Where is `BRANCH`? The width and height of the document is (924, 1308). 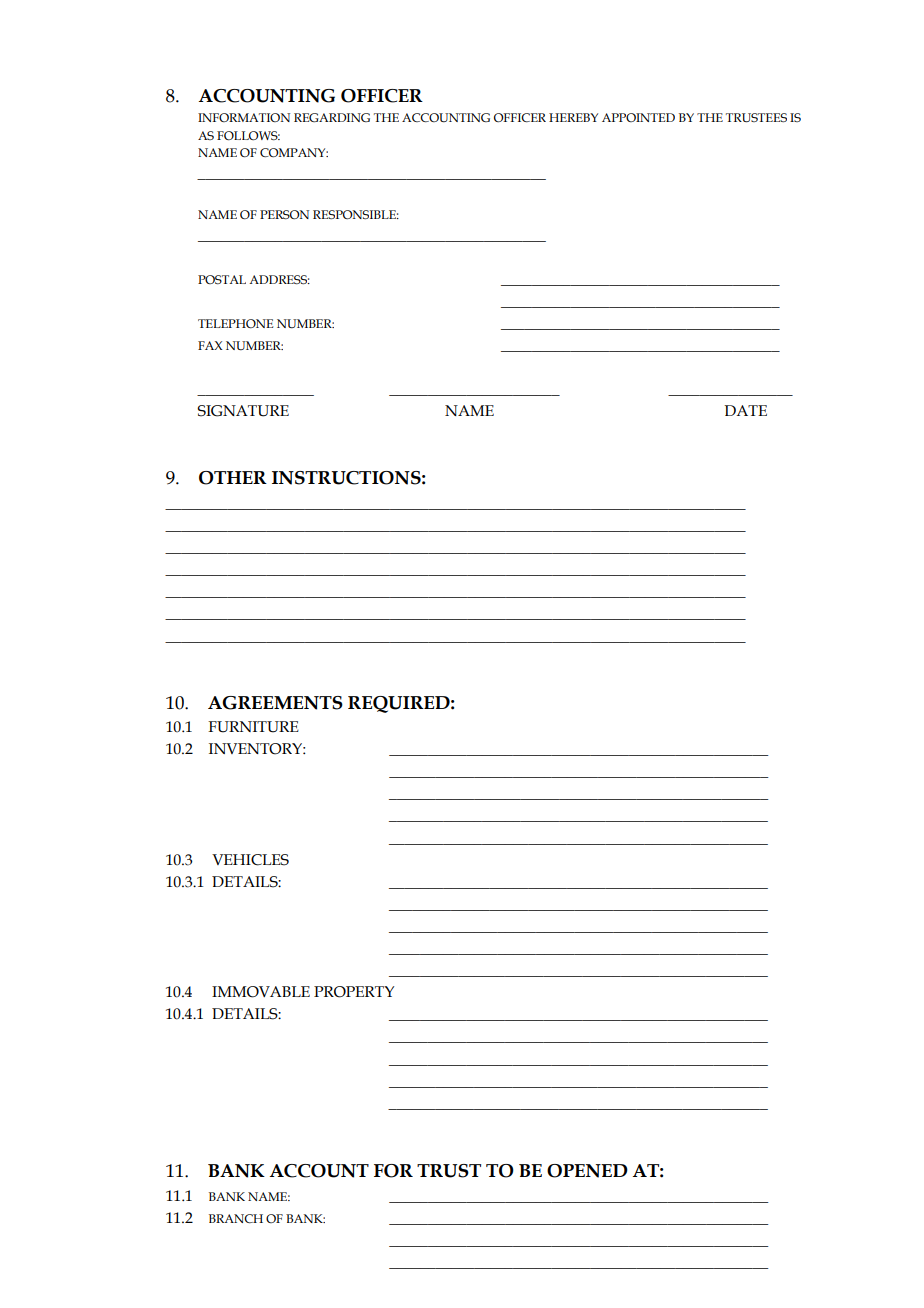
BRANCH is located at coordinates (236, 1218).
